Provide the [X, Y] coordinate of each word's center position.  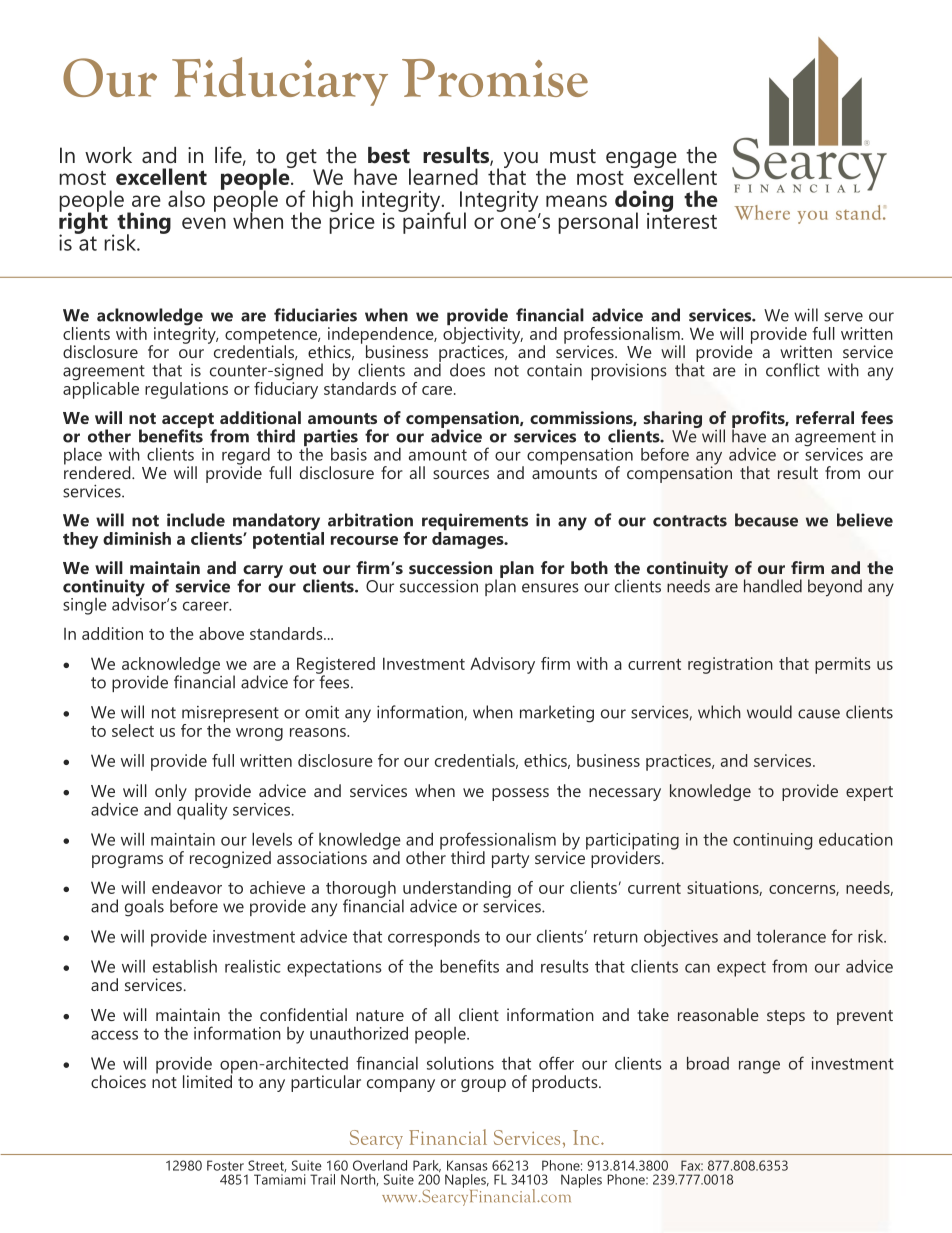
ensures [550, 588]
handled [773, 586]
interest [682, 219]
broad [708, 1063]
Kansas [467, 1165]
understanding [456, 890]
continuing [772, 841]
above [221, 633]
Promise [495, 78]
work [108, 155]
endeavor [187, 887]
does [467, 370]
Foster [225, 1165]
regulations [186, 390]
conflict [793, 370]
